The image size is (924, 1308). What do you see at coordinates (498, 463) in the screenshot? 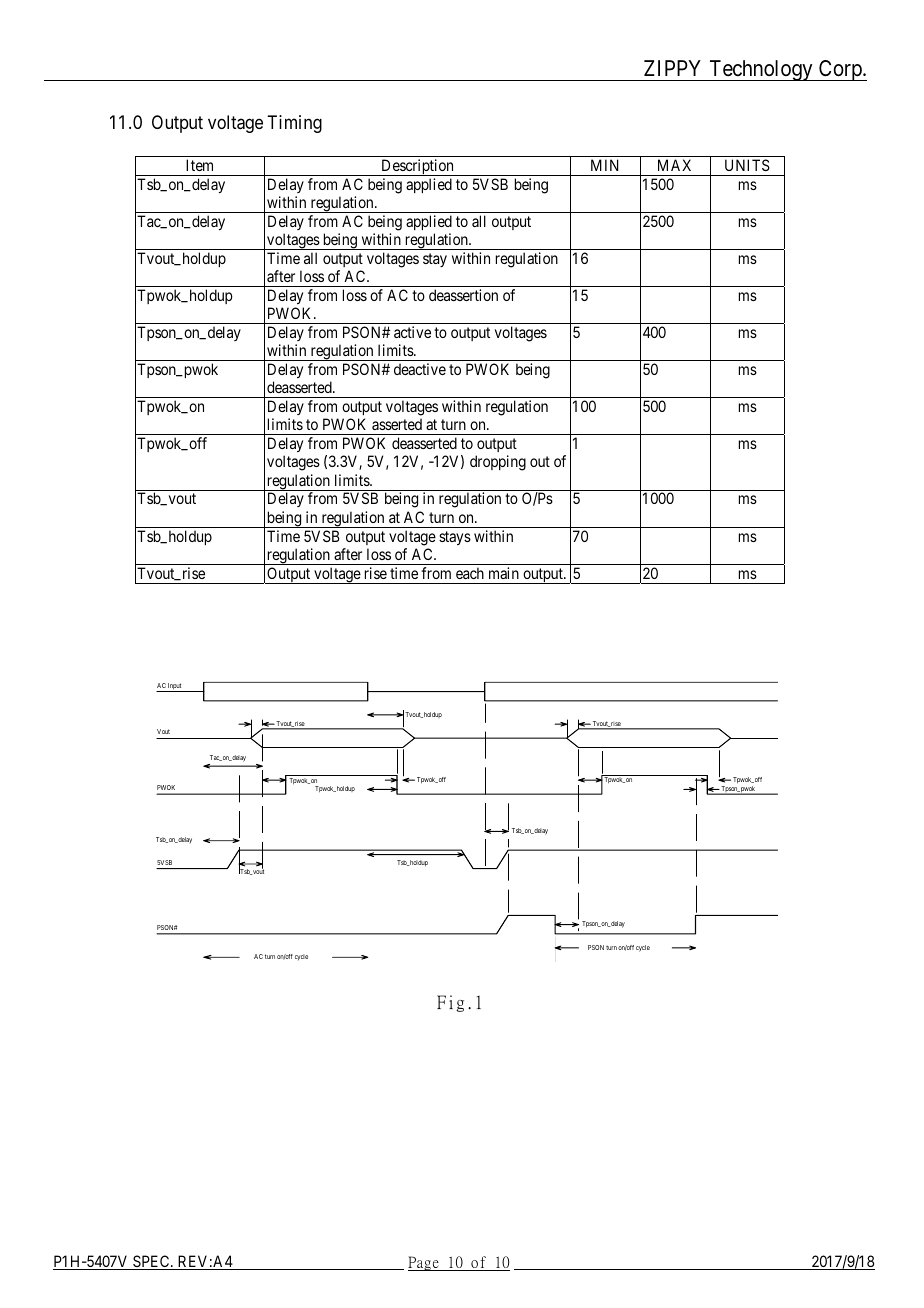
I see `dropping` at bounding box center [498, 463].
